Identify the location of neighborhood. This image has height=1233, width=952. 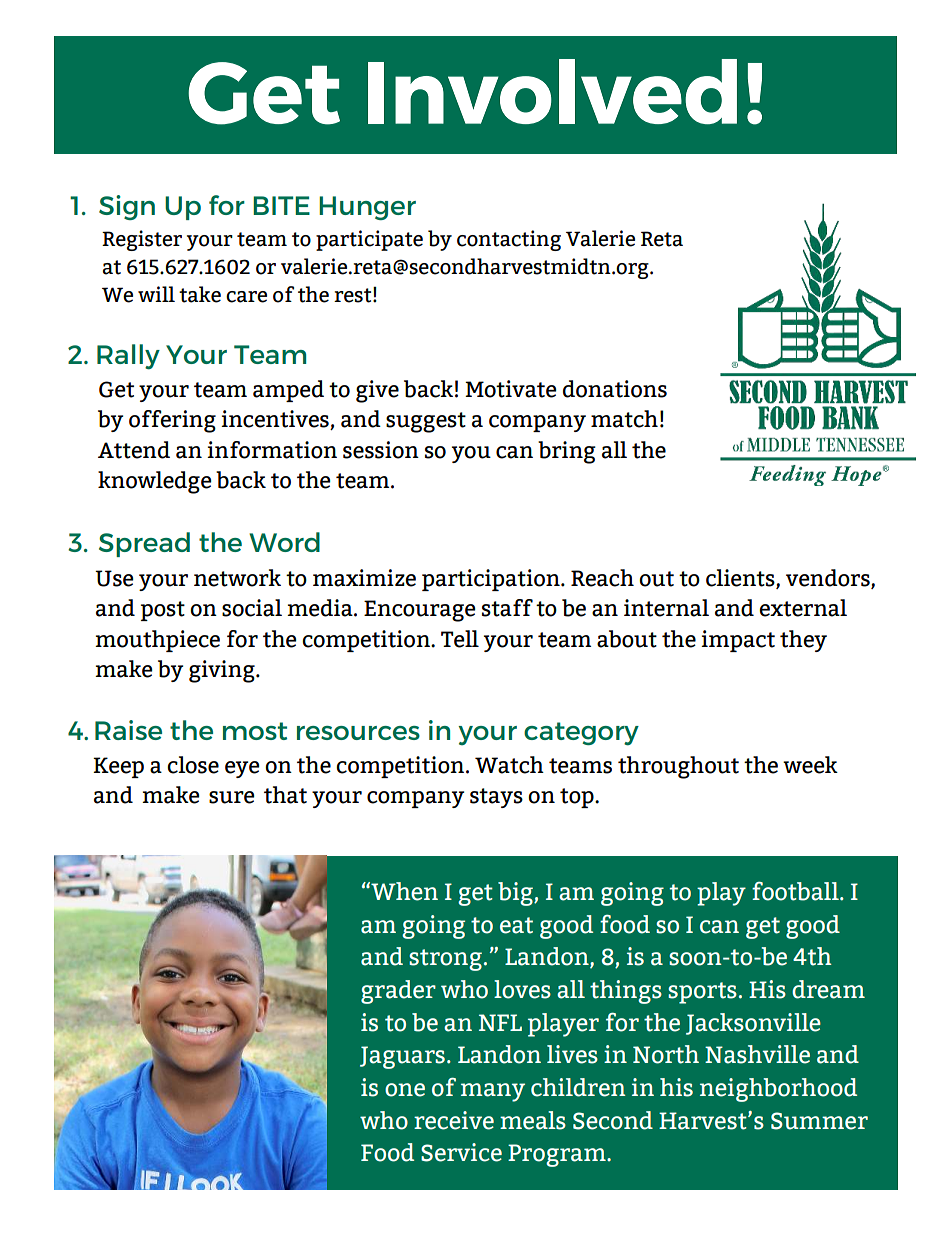
(778, 1090).
